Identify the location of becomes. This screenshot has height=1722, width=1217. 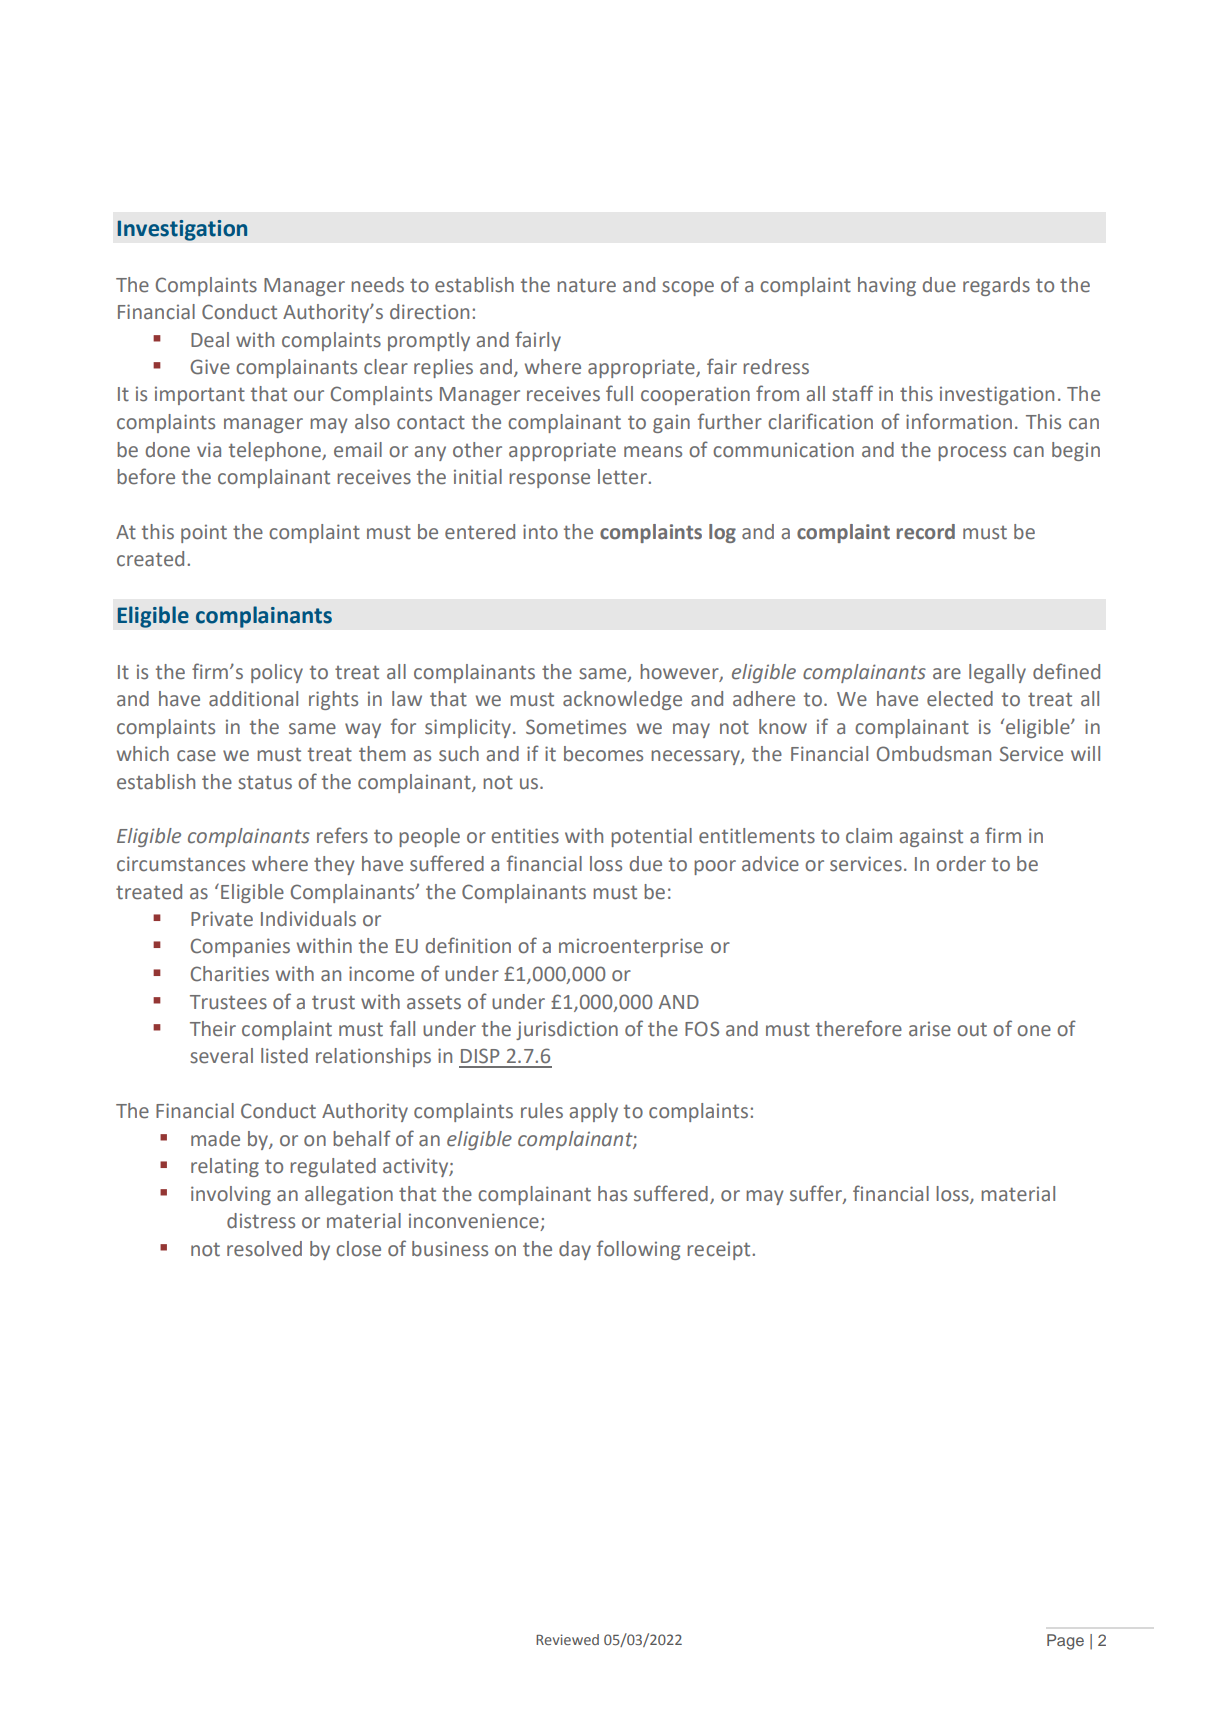
(603, 754).
